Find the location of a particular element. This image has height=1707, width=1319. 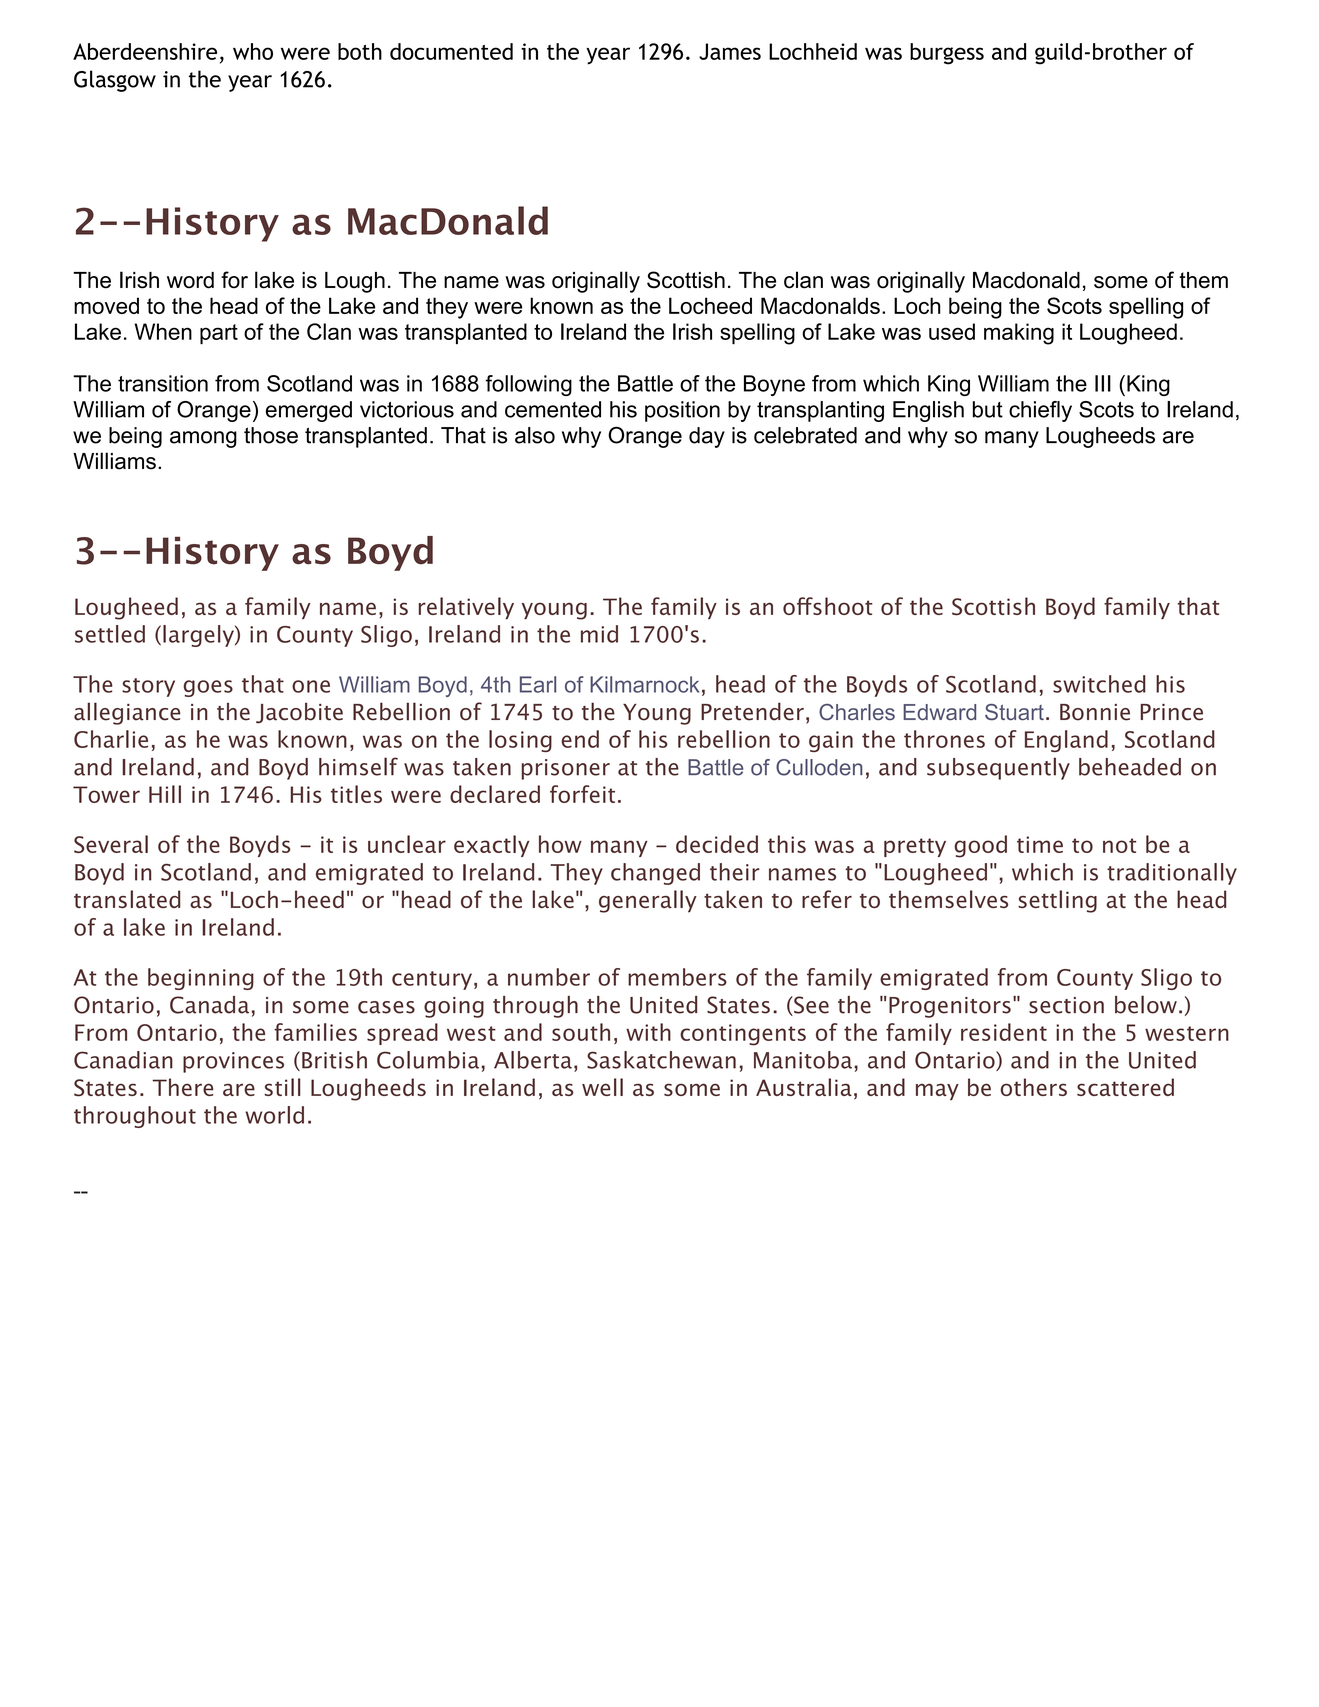

burgess is located at coordinates (947, 54).
